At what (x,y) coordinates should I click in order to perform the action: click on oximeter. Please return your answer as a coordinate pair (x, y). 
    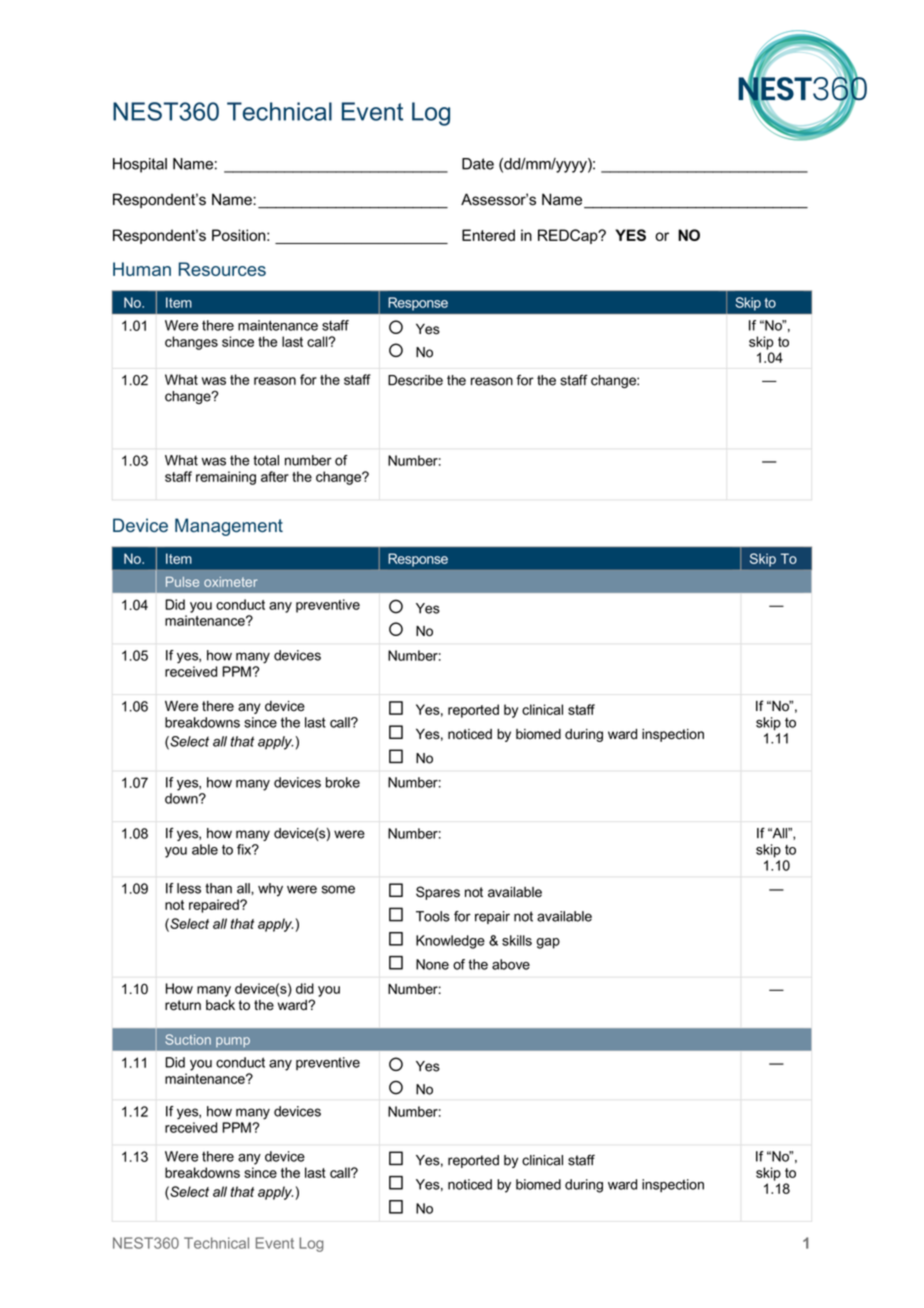
    Looking at the image, I should click on (230, 582).
